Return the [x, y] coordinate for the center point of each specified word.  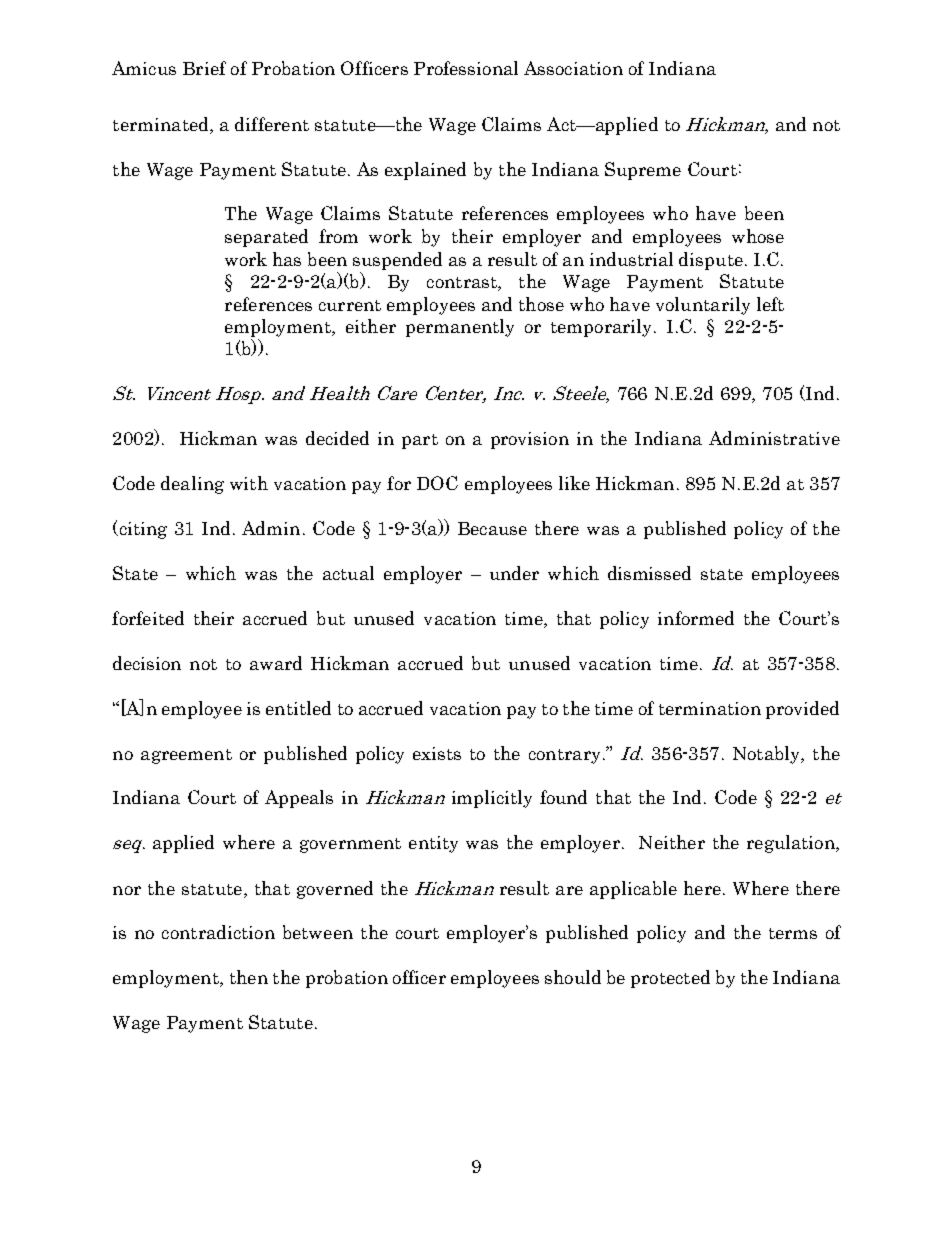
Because [492, 528]
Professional [466, 68]
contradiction [218, 932]
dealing [192, 485]
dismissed [649, 573]
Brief [204, 68]
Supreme [643, 171]
